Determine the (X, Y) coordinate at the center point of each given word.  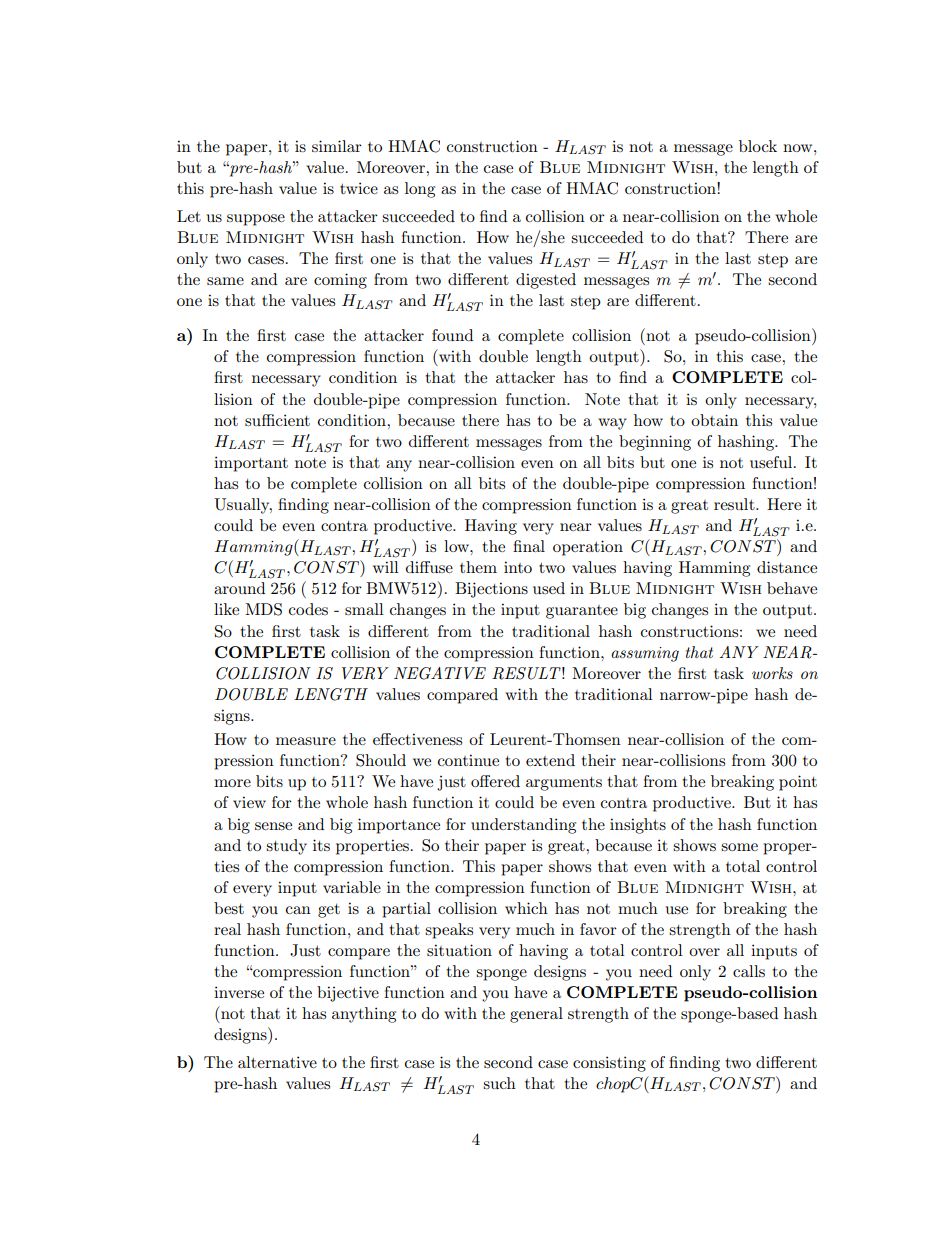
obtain (714, 420)
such (499, 1083)
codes (308, 609)
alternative (277, 1062)
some (739, 847)
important (251, 464)
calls (749, 971)
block (758, 146)
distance (787, 567)
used (549, 588)
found (452, 335)
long (420, 190)
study (286, 847)
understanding (523, 826)
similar (337, 146)
